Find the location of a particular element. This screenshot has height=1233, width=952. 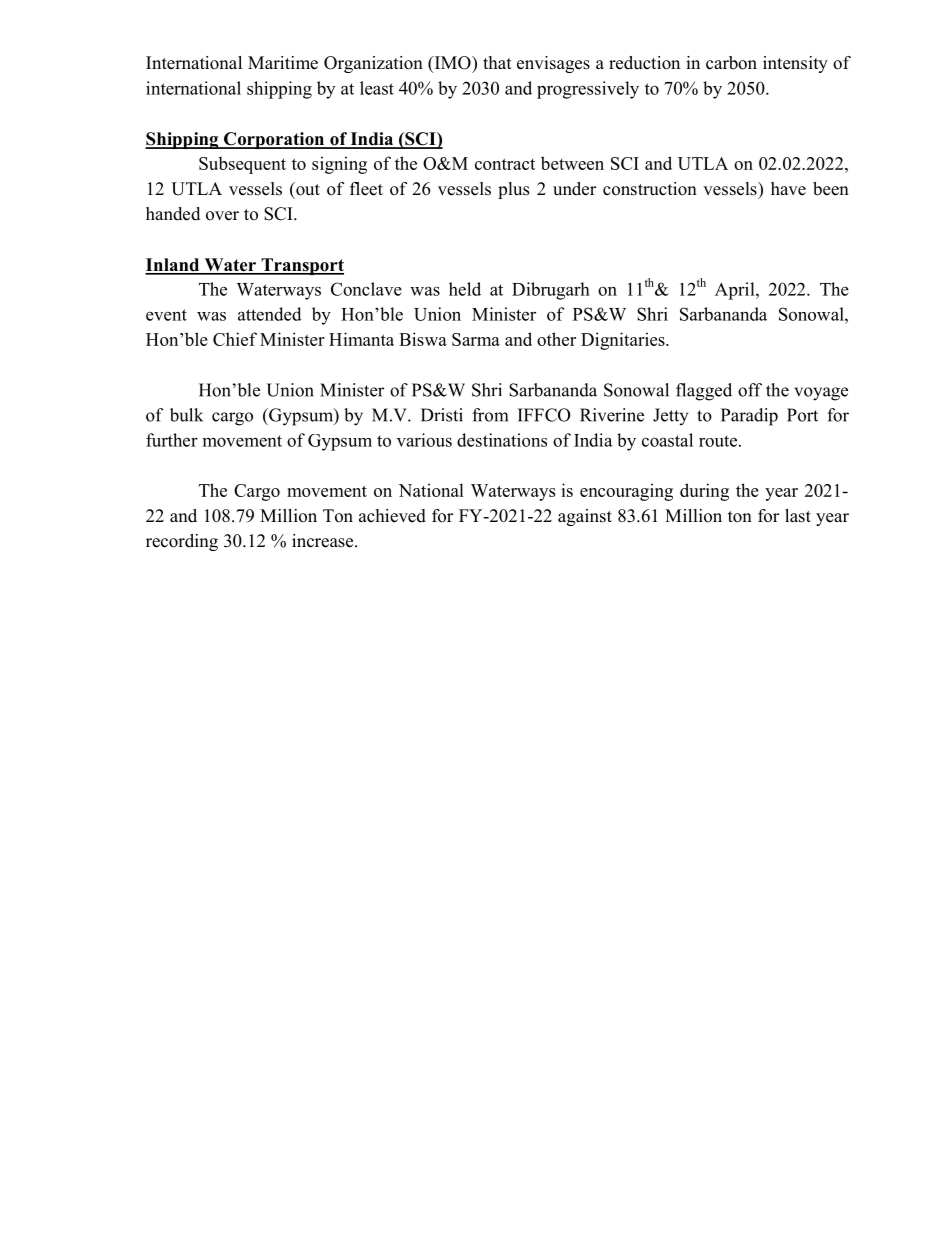

Maritime is located at coordinates (283, 63).
